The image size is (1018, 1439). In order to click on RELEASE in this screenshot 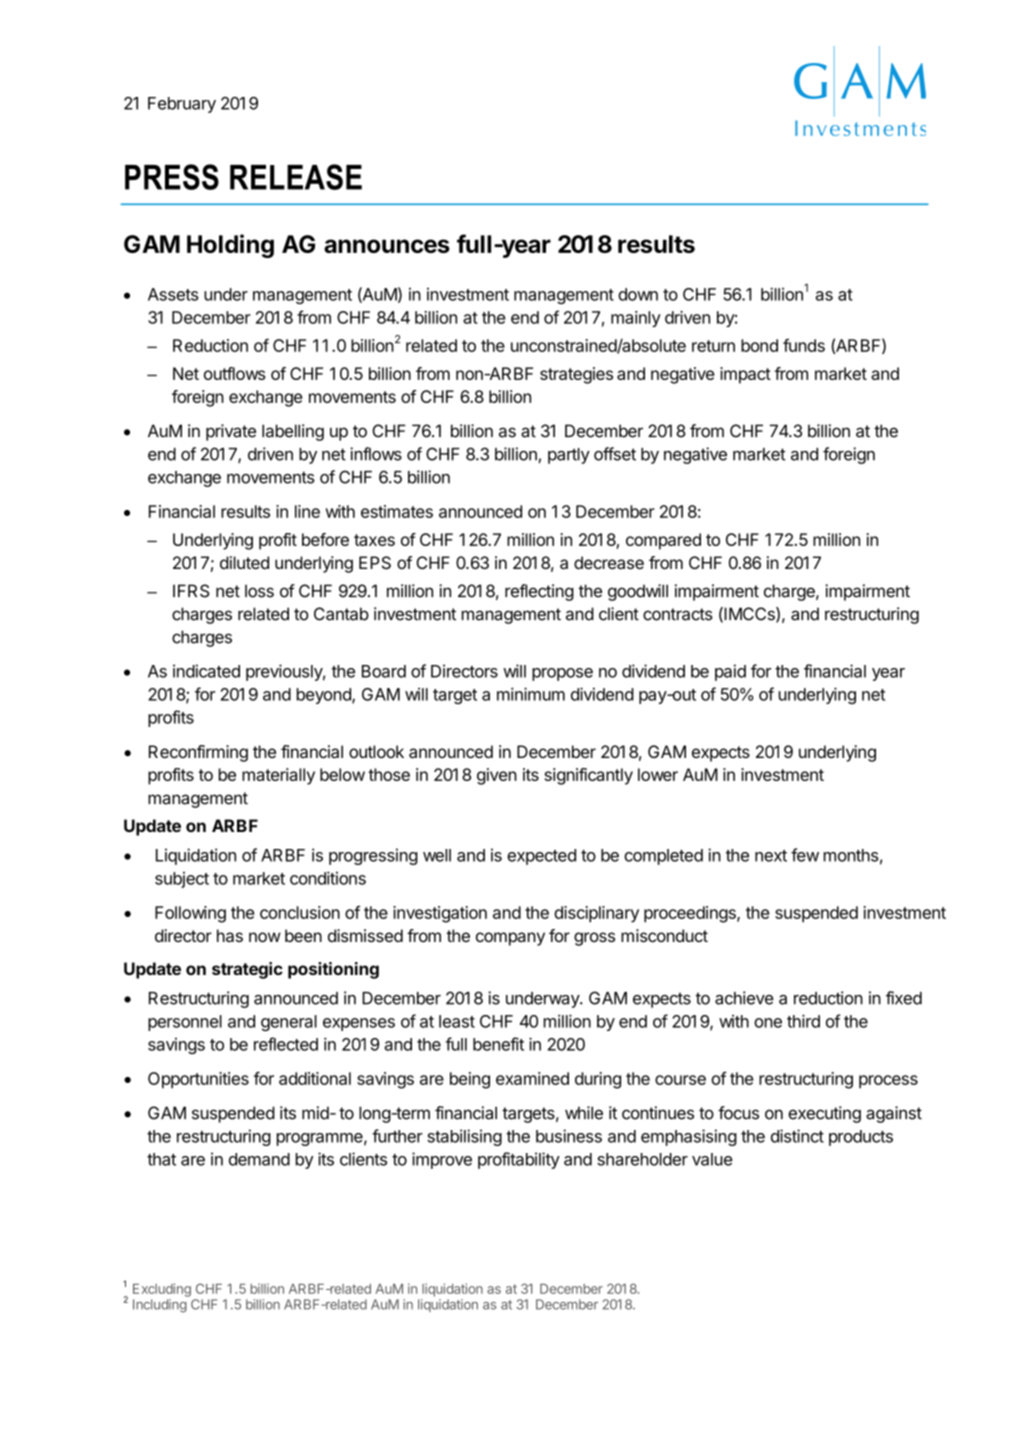, I will do `click(296, 177)`.
